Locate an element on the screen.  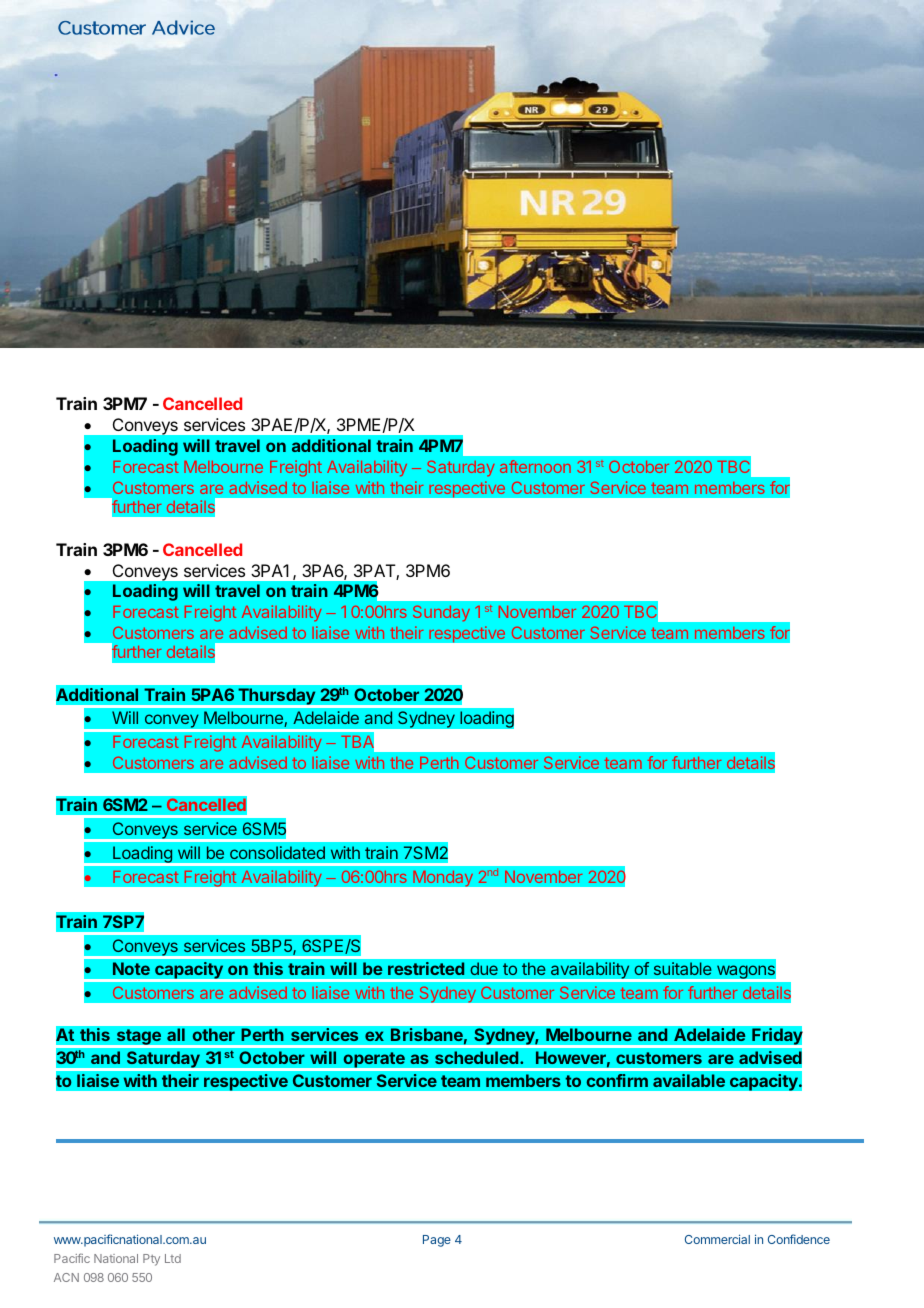
restricted is located at coordinates (426, 968).
